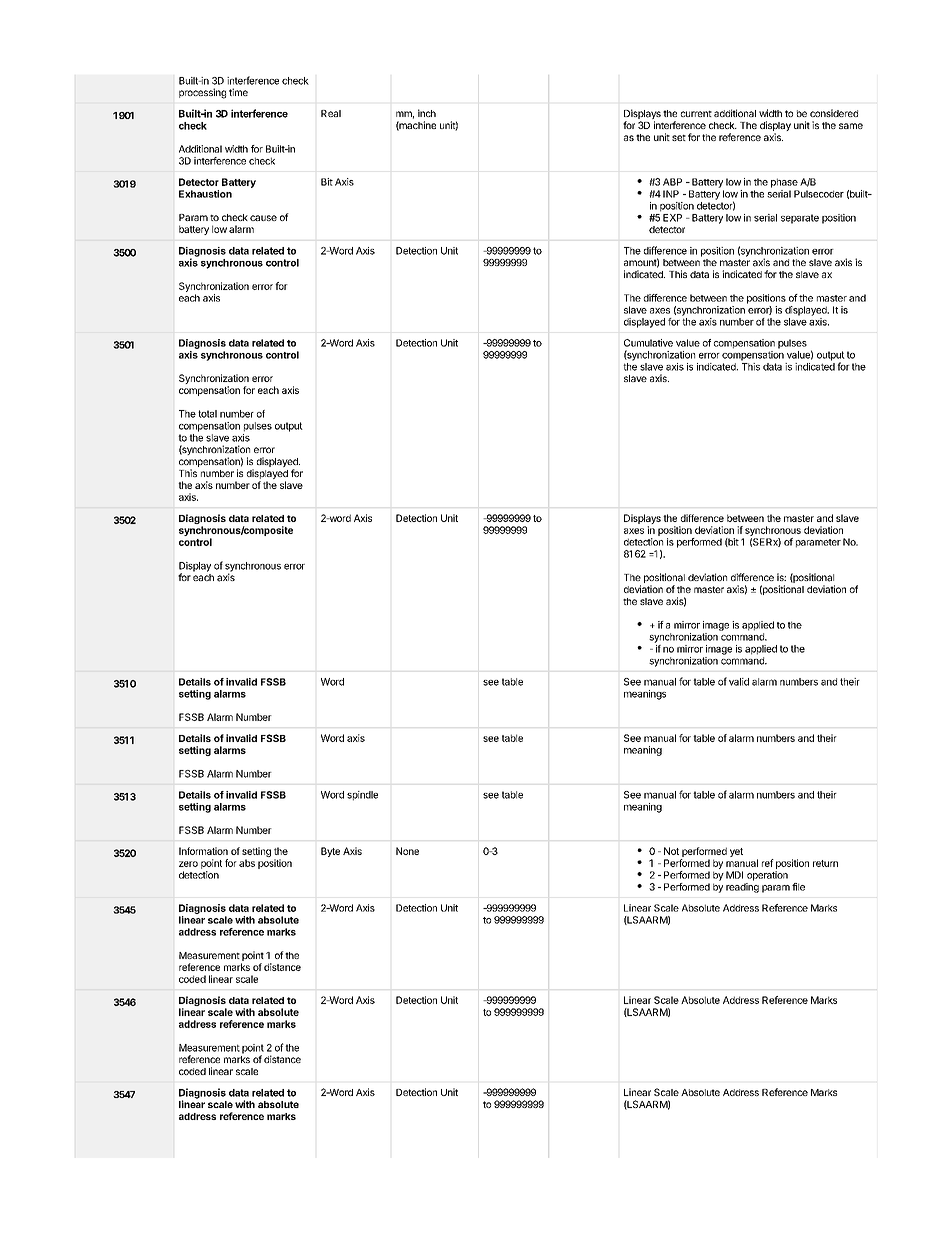 Image resolution: width=952 pixels, height=1233 pixels. I want to click on time, so click(238, 92).
